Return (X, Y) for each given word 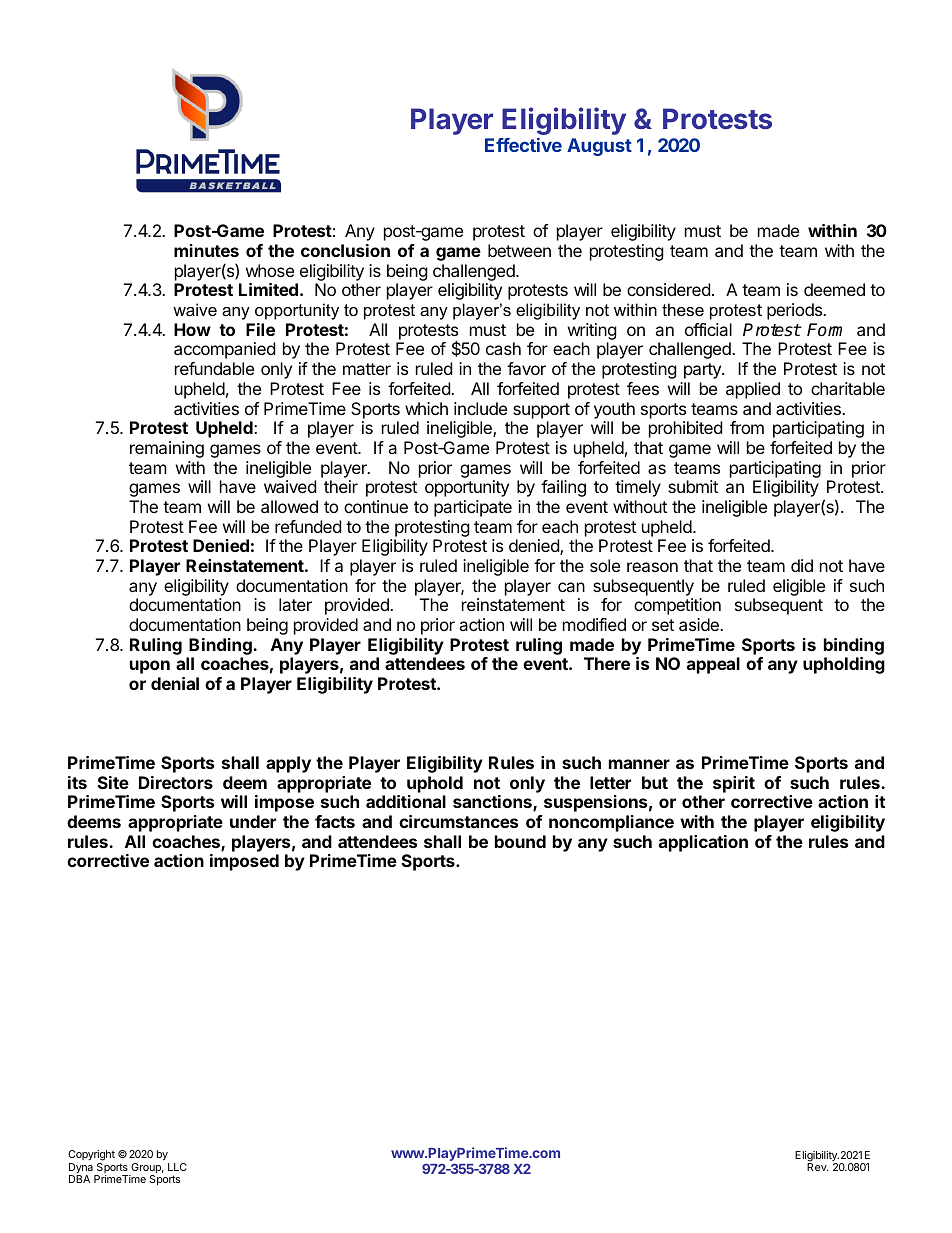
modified (594, 624)
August (599, 147)
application (703, 843)
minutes (206, 250)
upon (150, 667)
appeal (713, 665)
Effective (523, 145)
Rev (817, 1167)
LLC (177, 1167)
